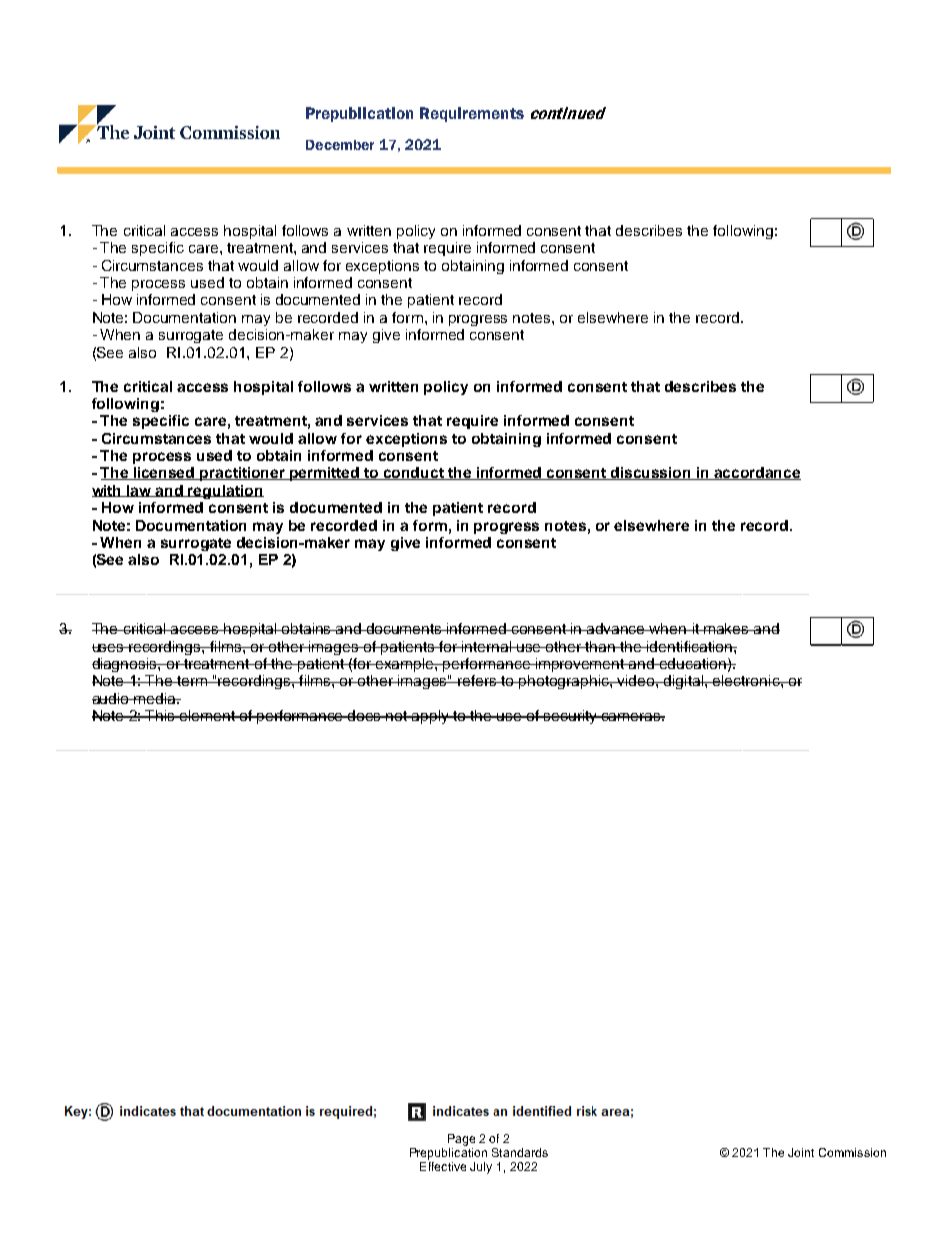 This screenshot has height=1233, width=952. What do you see at coordinates (443, 1166) in the screenshot?
I see `Effective` at bounding box center [443, 1166].
